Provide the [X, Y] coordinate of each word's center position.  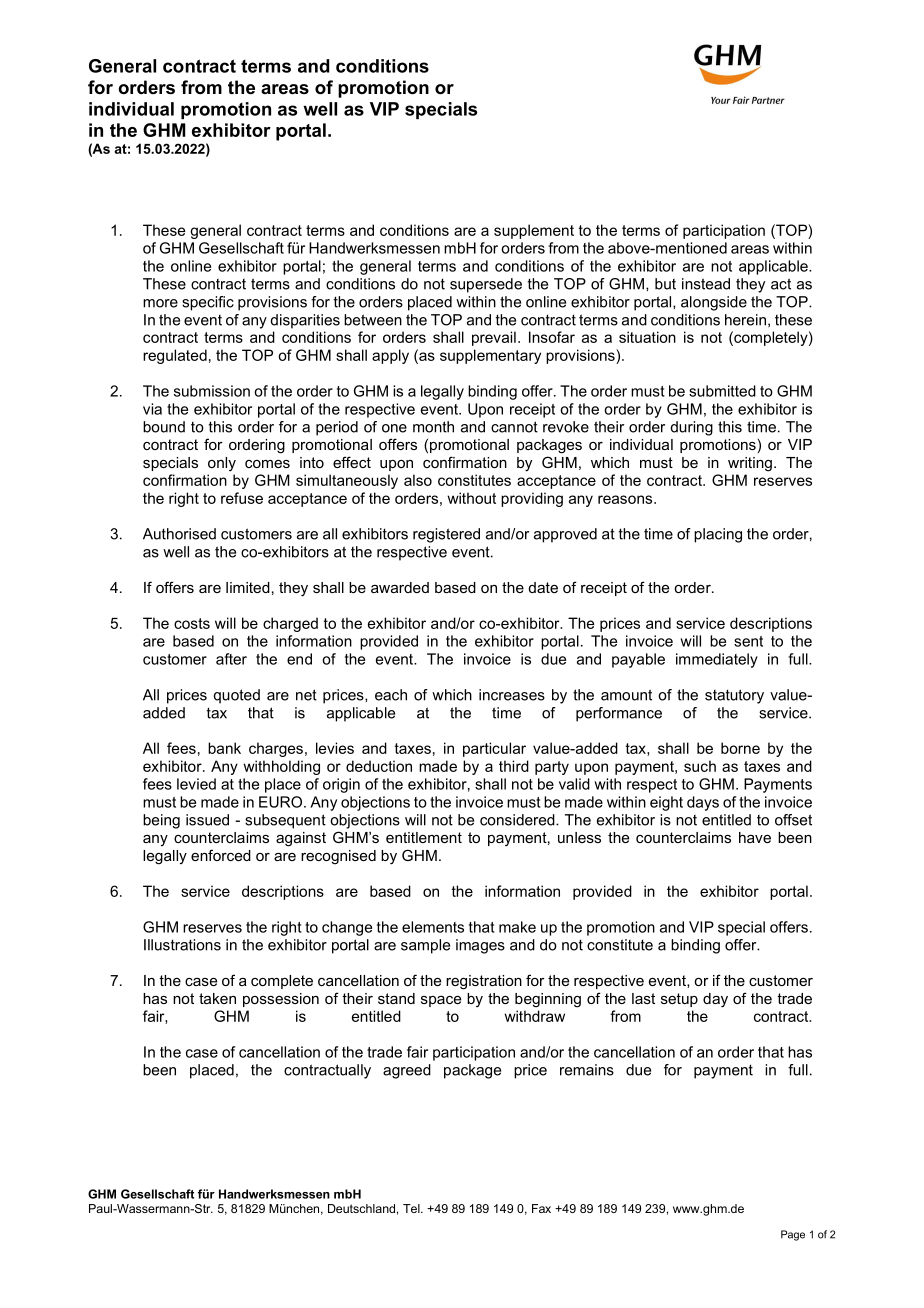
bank [224, 748]
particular [494, 749]
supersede [486, 285]
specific [208, 303]
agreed [407, 1071]
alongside [714, 303]
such [700, 766]
